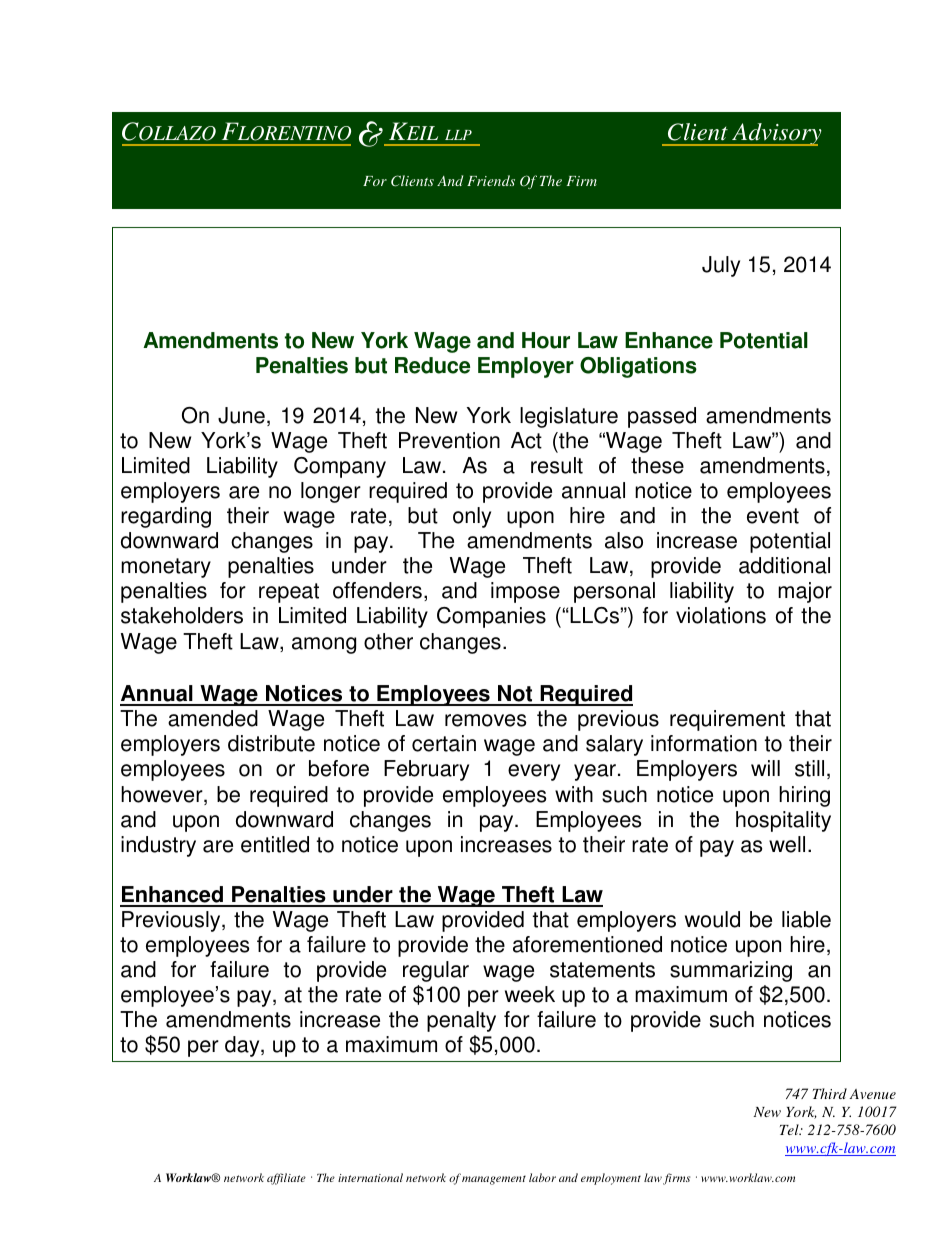 This image has width=952, height=1233. I want to click on entitled, so click(275, 844).
